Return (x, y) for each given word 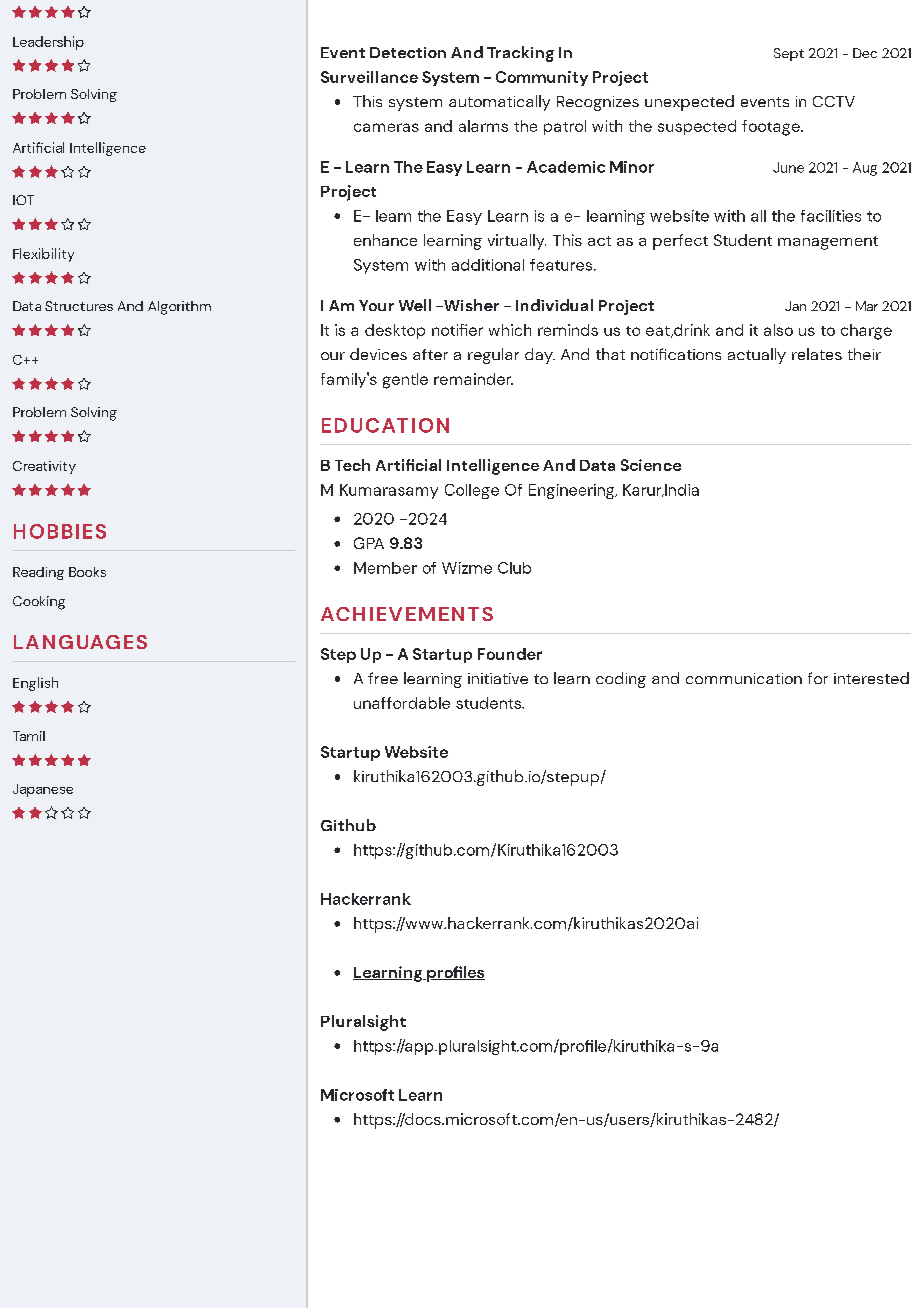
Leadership (48, 43)
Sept (789, 54)
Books (87, 572)
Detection (408, 52)
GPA (369, 543)
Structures (79, 306)
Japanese (43, 790)
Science (651, 465)
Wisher (470, 305)
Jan (795, 306)
